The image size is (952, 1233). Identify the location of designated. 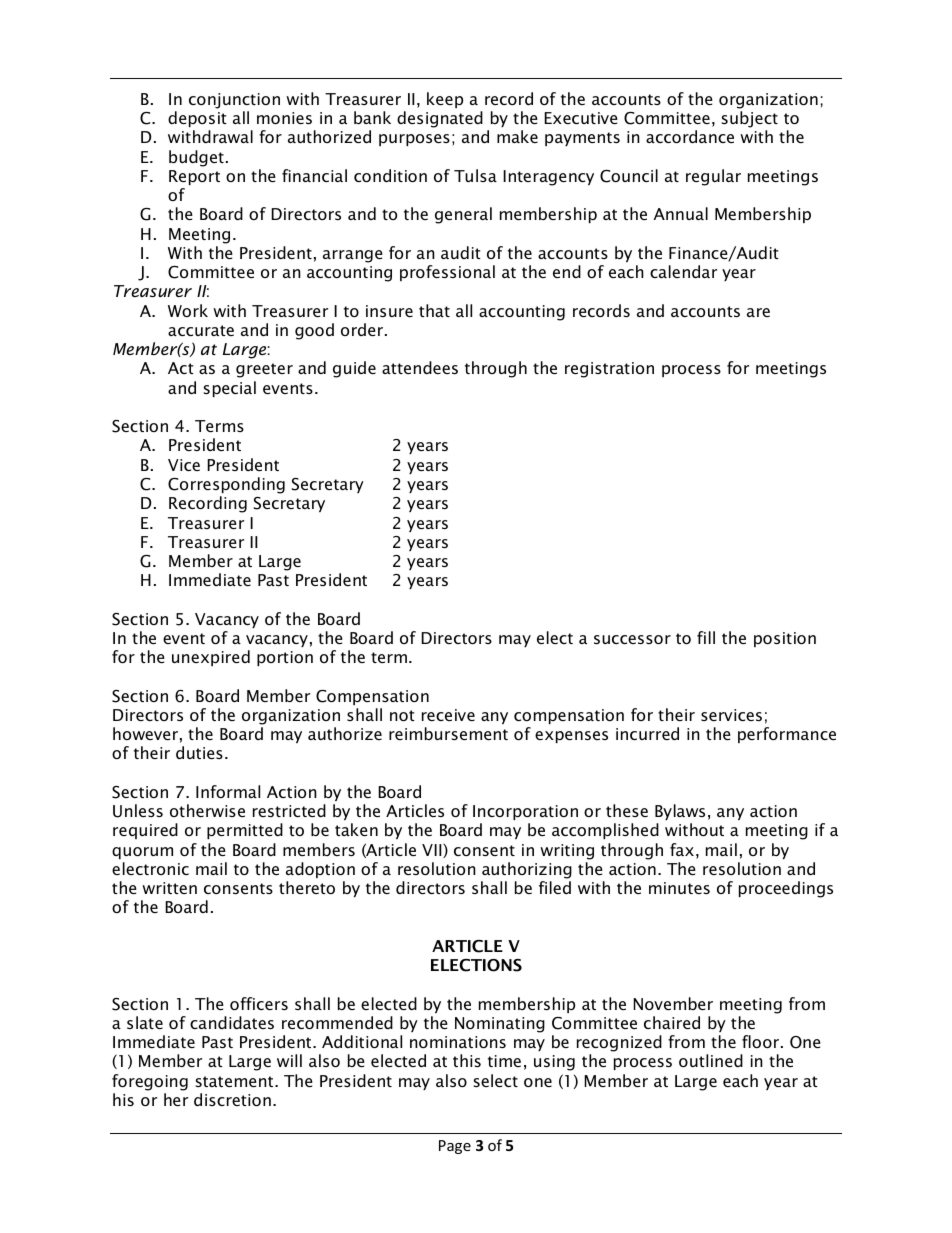
(440, 119).
